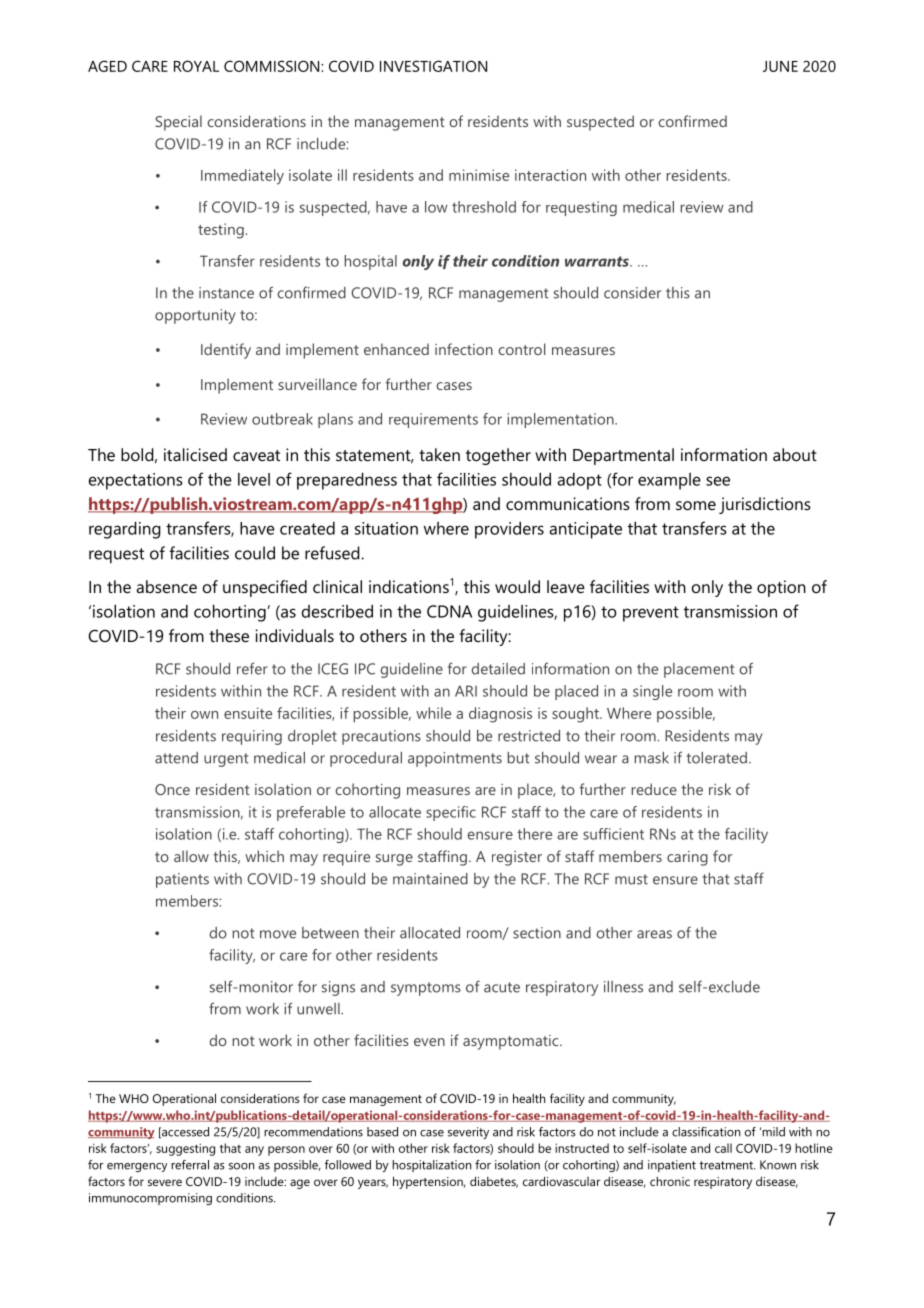  I want to click on option, so click(781, 588).
